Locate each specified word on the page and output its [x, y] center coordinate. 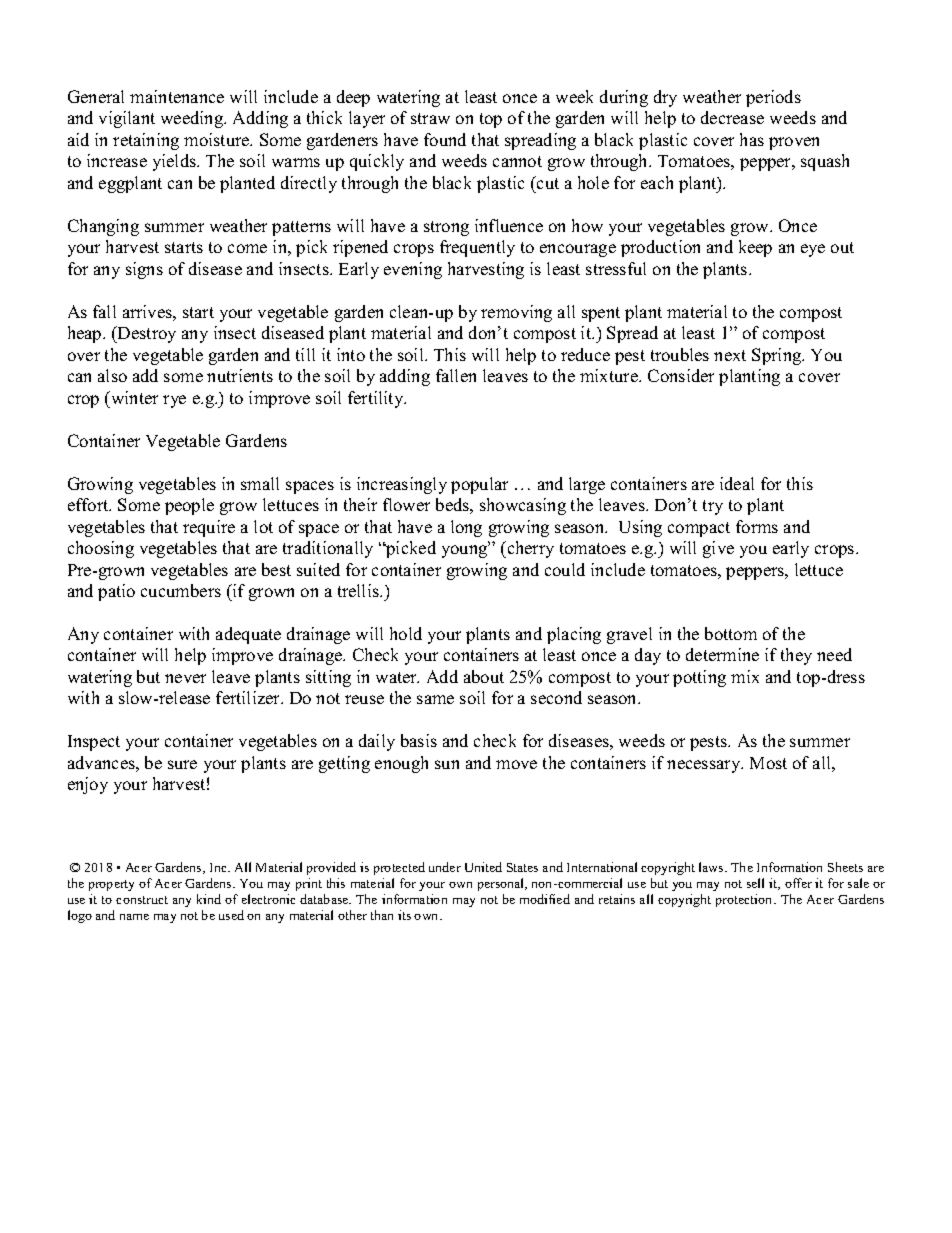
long [466, 528]
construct [142, 900]
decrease [732, 117]
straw [430, 118]
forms [757, 526]
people [189, 506]
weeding [193, 119]
